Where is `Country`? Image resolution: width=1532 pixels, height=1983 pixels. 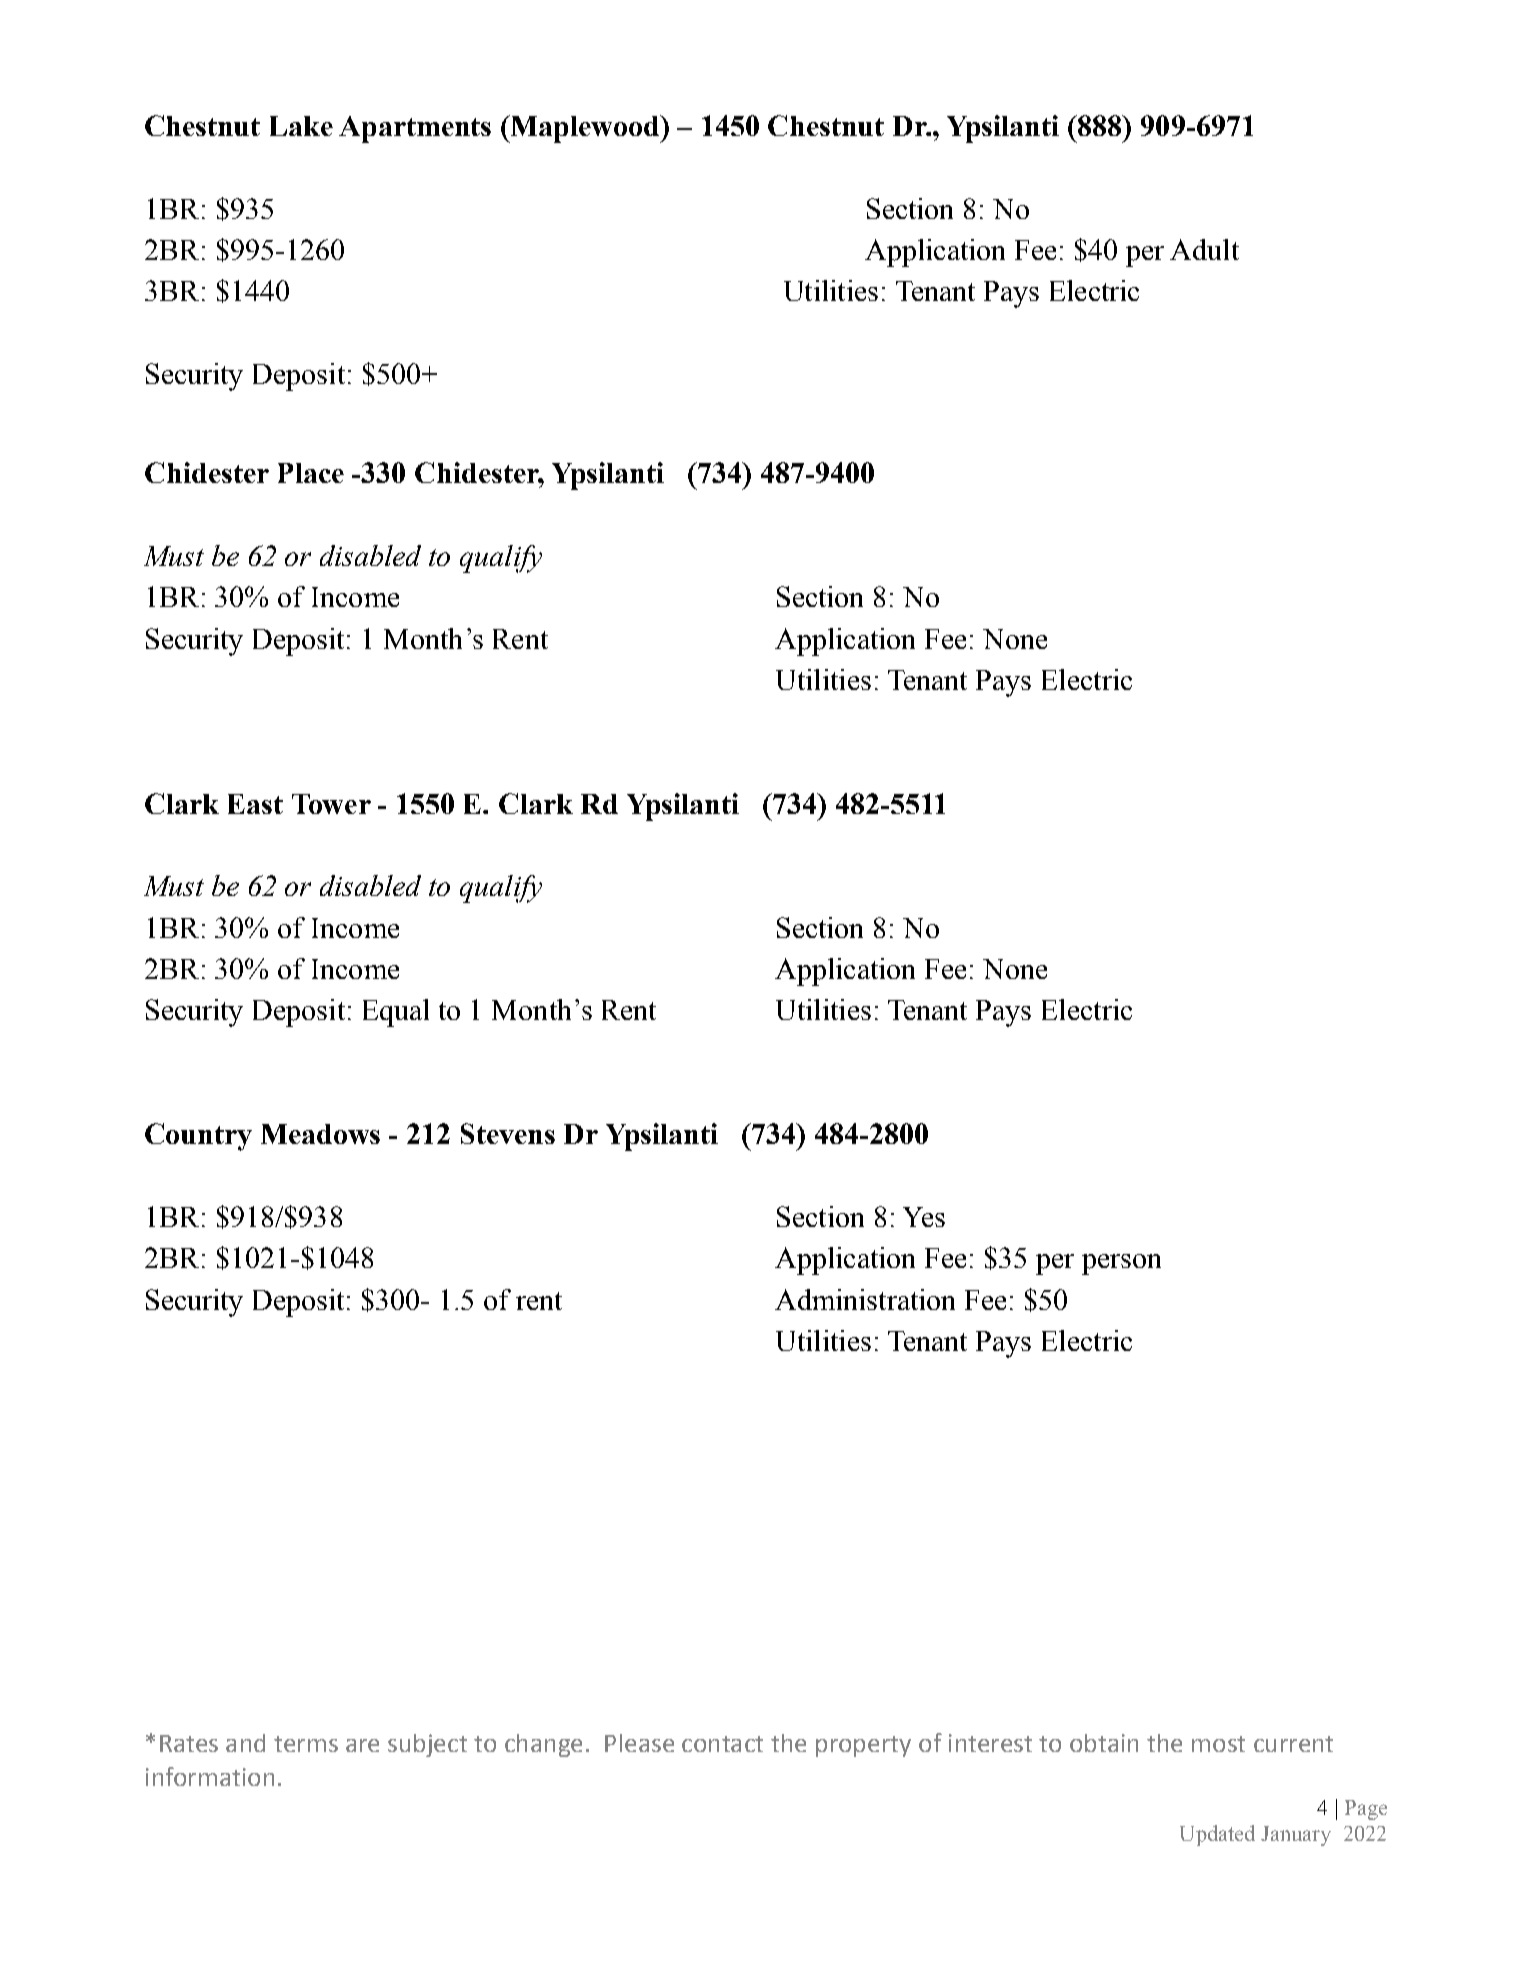
Country is located at coordinates (198, 1137).
